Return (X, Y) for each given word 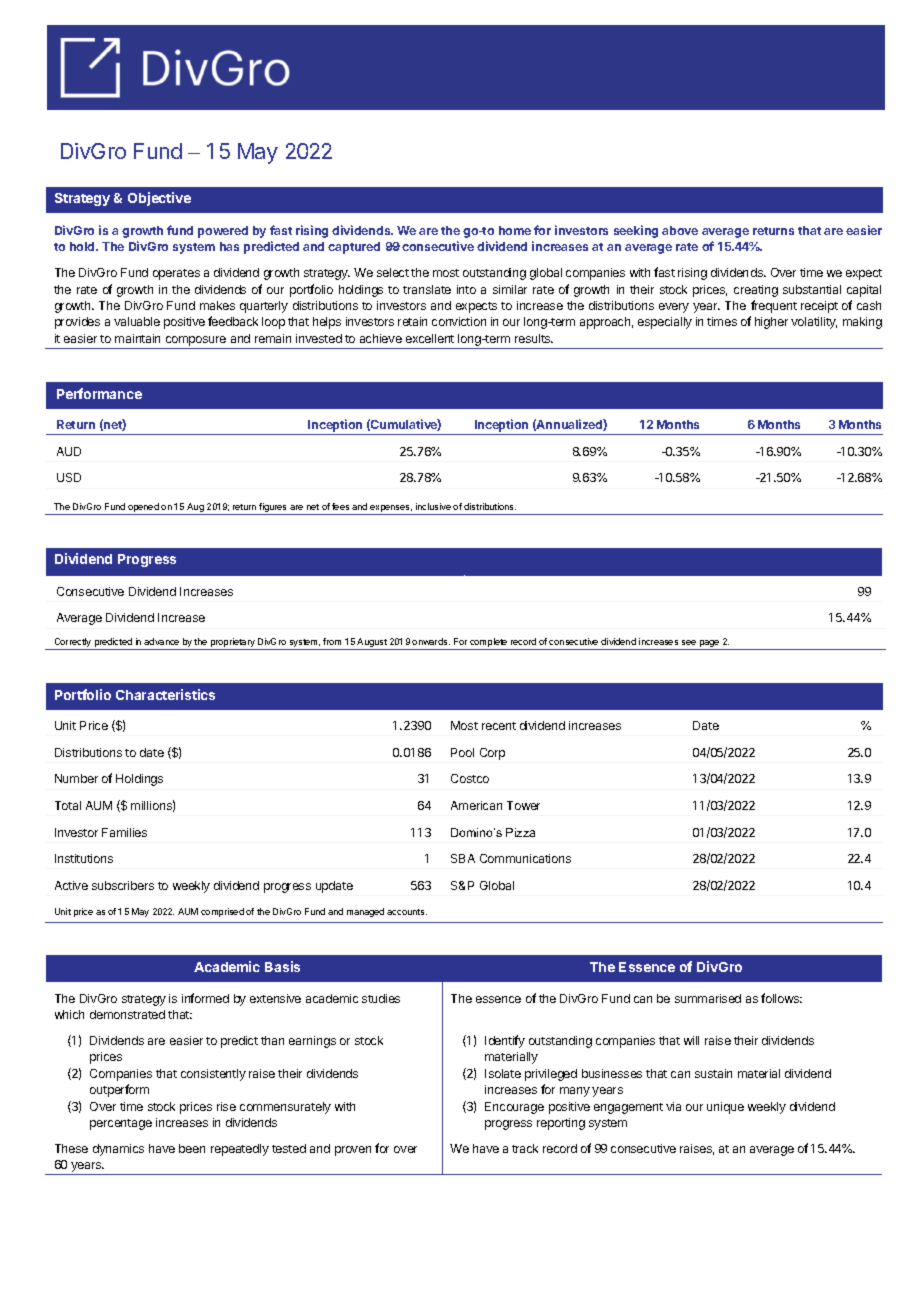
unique (725, 1108)
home (515, 230)
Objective (159, 199)
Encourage (514, 1108)
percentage (121, 1124)
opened (143, 509)
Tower (523, 805)
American (476, 805)
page (709, 645)
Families (124, 832)
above (680, 230)
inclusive (433, 506)
